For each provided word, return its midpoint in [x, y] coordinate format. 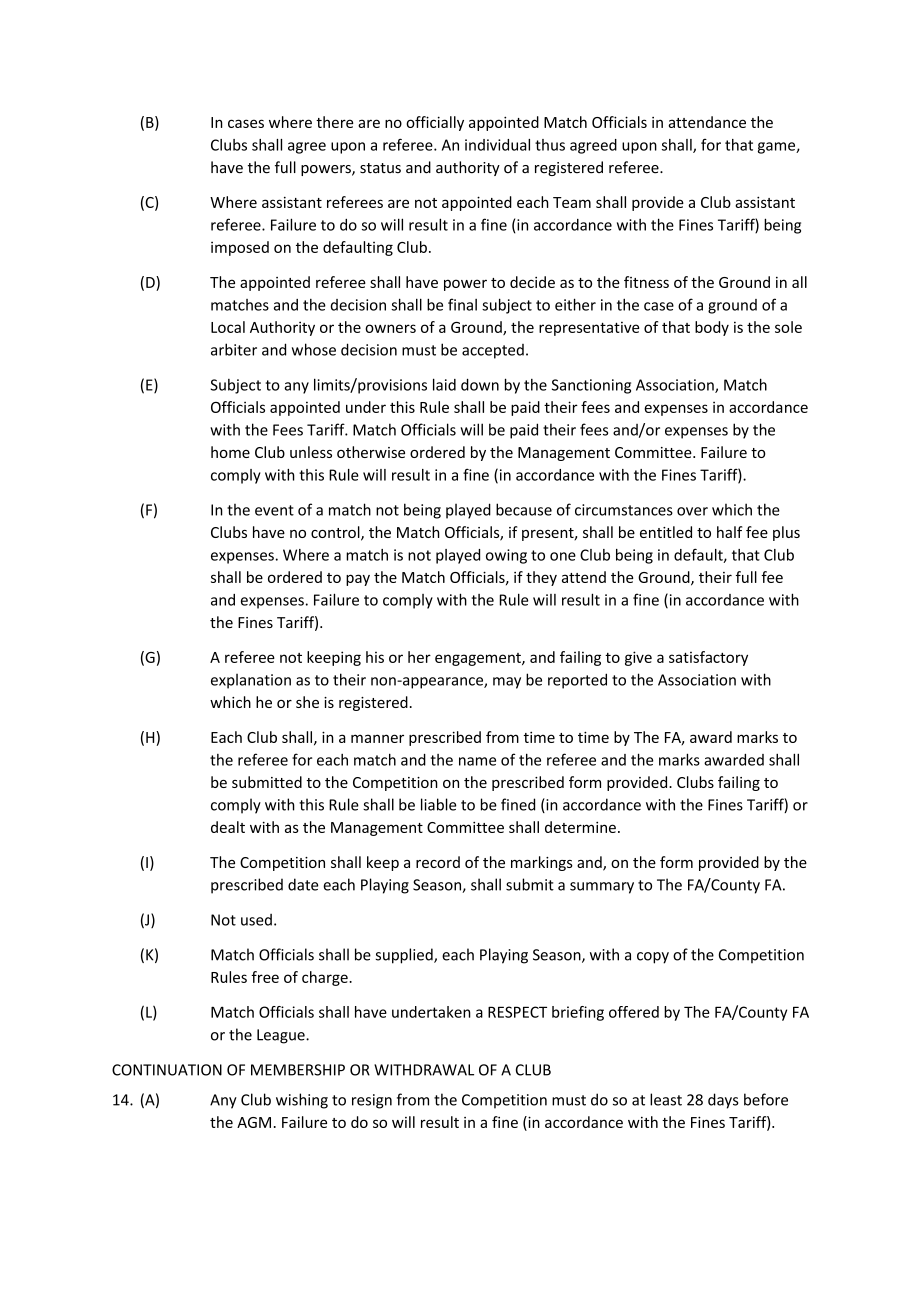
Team [572, 202]
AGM [254, 1122]
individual [497, 145]
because [524, 509]
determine [580, 827]
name [477, 761]
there [334, 122]
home [230, 452]
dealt [228, 827]
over [692, 511]
